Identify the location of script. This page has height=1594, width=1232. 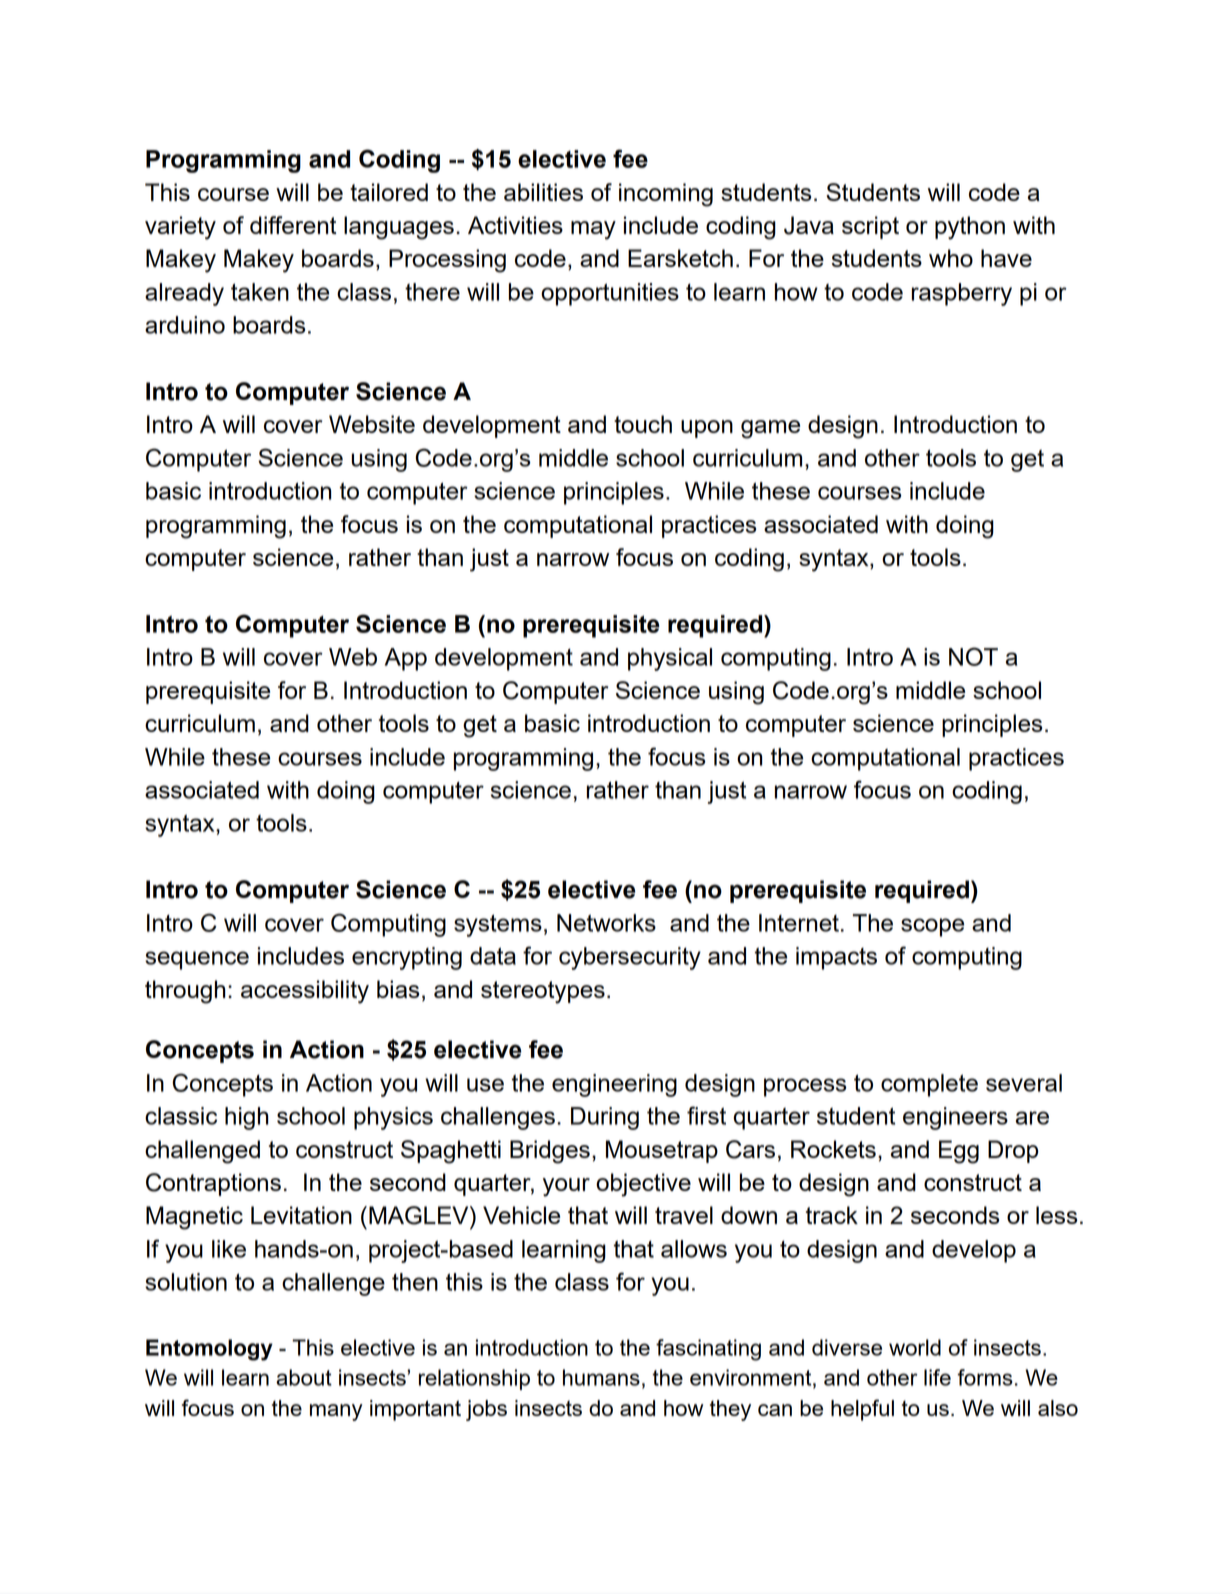
(870, 227).
